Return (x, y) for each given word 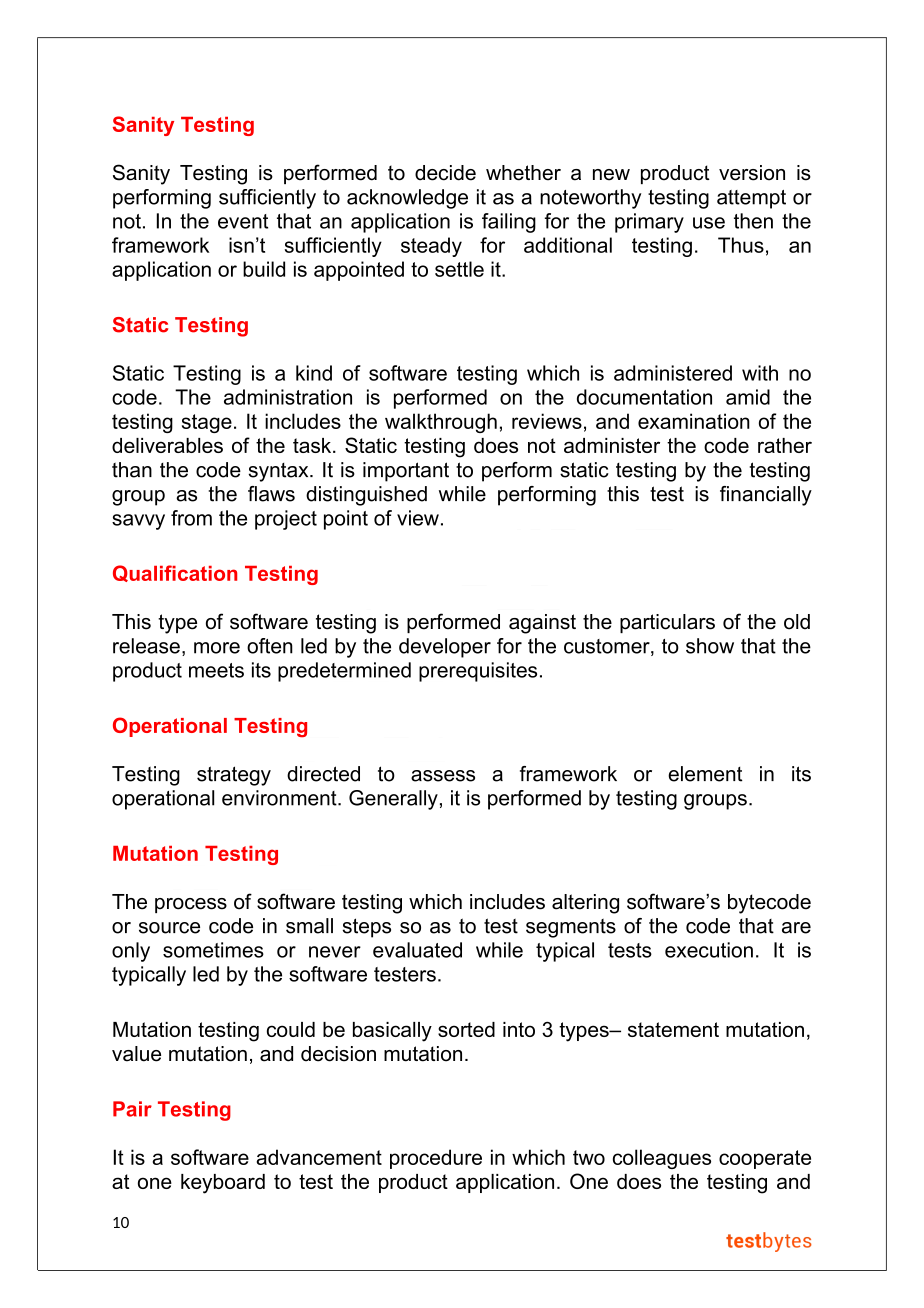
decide (445, 173)
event (243, 221)
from (191, 518)
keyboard (223, 1184)
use (709, 223)
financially (766, 496)
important (406, 472)
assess (443, 776)
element (705, 774)
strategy (234, 776)
